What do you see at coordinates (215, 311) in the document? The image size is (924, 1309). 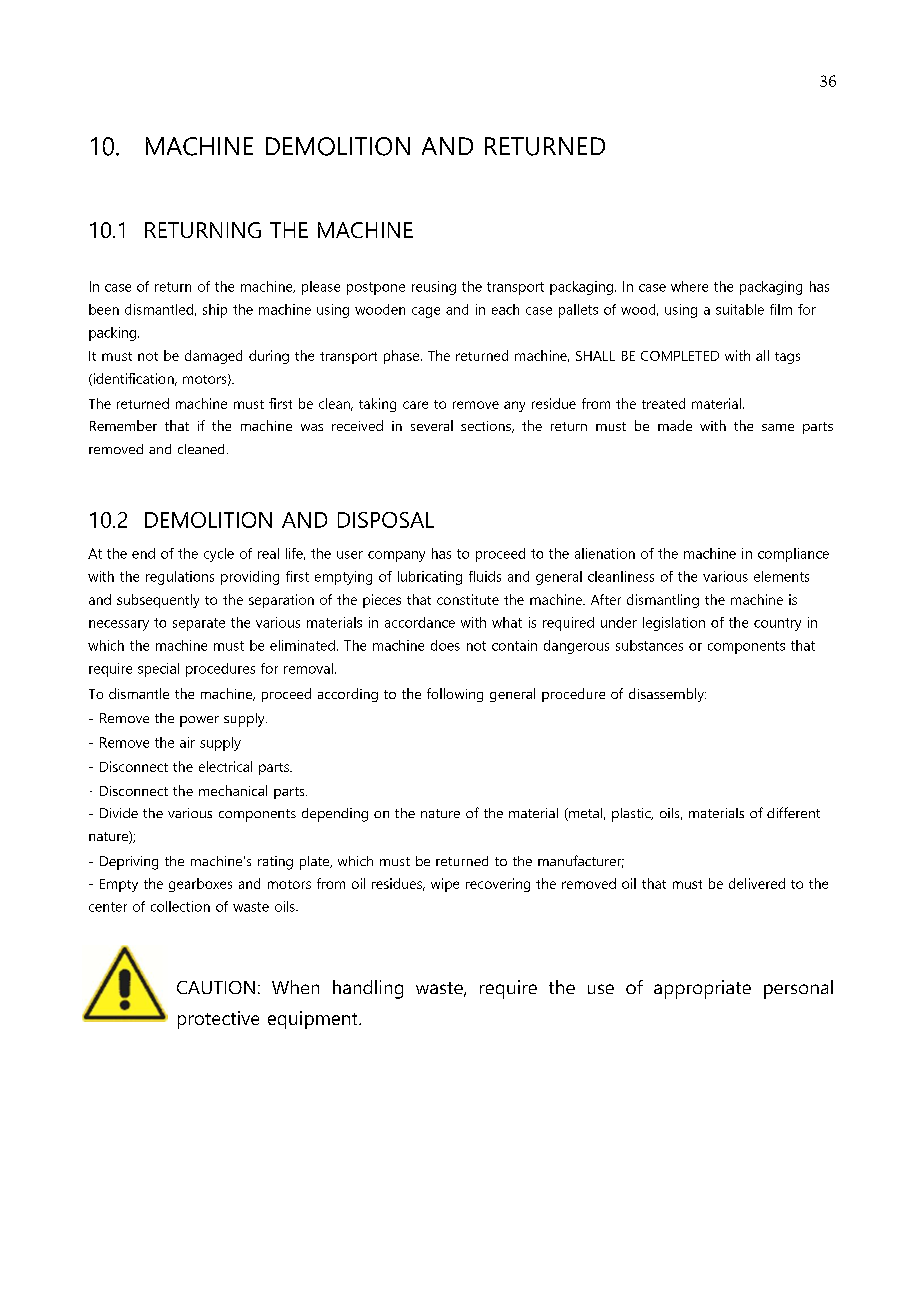 I see `ship` at bounding box center [215, 311].
